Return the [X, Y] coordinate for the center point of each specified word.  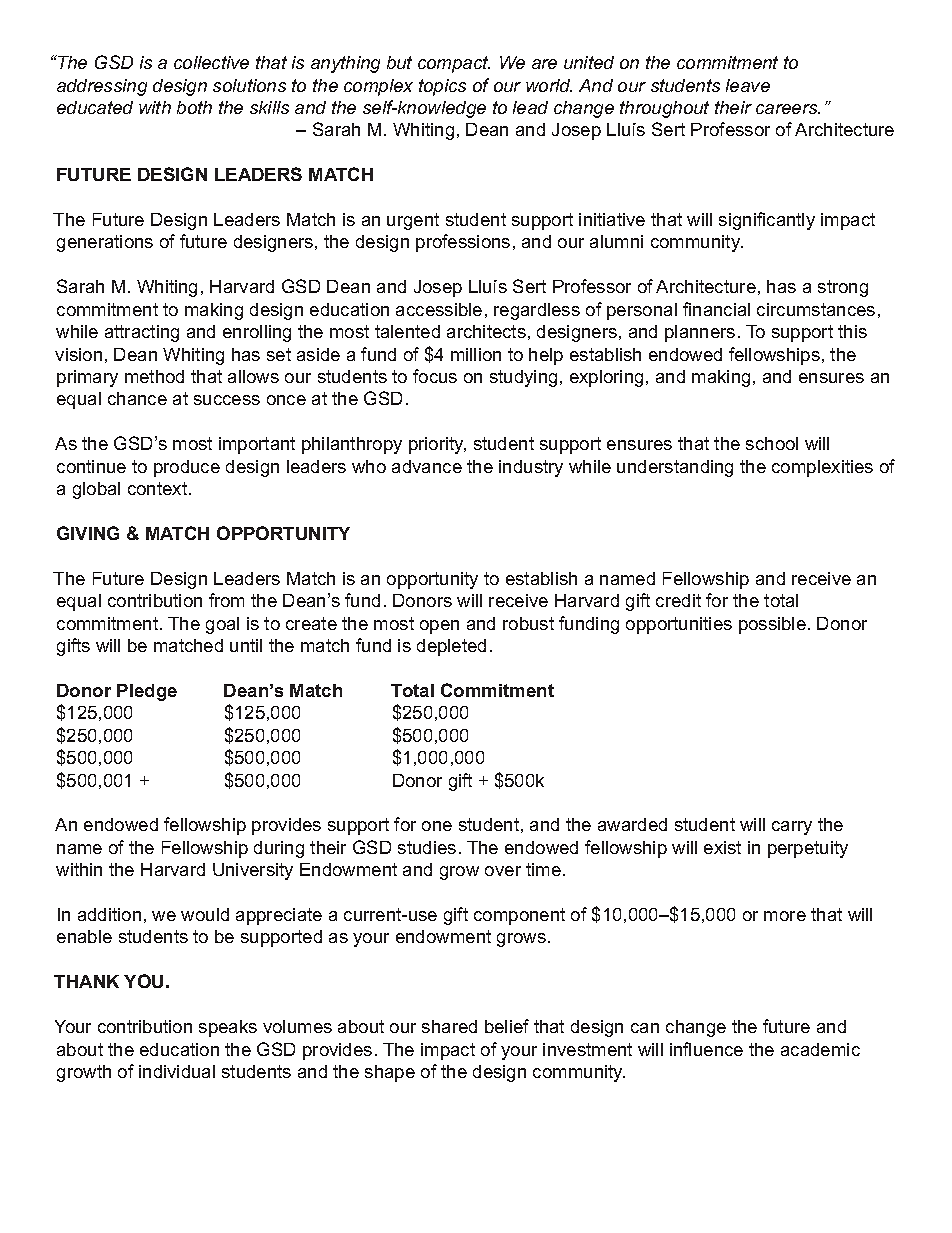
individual [177, 1071]
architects [486, 331]
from [226, 600]
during [279, 849]
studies [427, 847]
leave [748, 85]
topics [442, 87]
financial [716, 309]
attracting [142, 333]
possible [772, 625]
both [194, 107]
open [439, 627]
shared [449, 1026]
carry [792, 828]
